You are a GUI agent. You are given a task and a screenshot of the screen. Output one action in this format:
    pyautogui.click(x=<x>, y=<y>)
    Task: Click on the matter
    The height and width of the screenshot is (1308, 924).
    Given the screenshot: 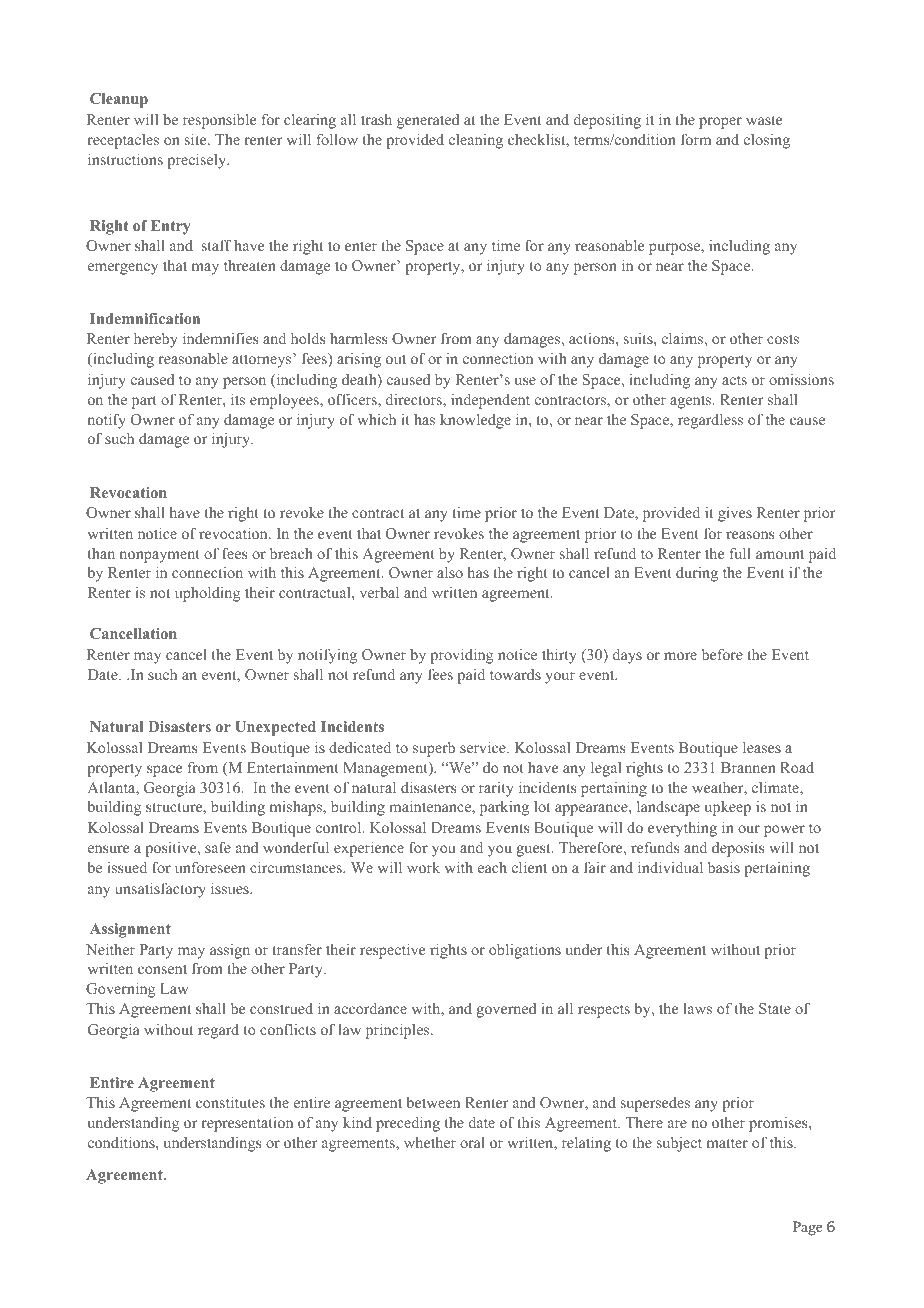 What is the action you would take?
    pyautogui.click(x=727, y=1143)
